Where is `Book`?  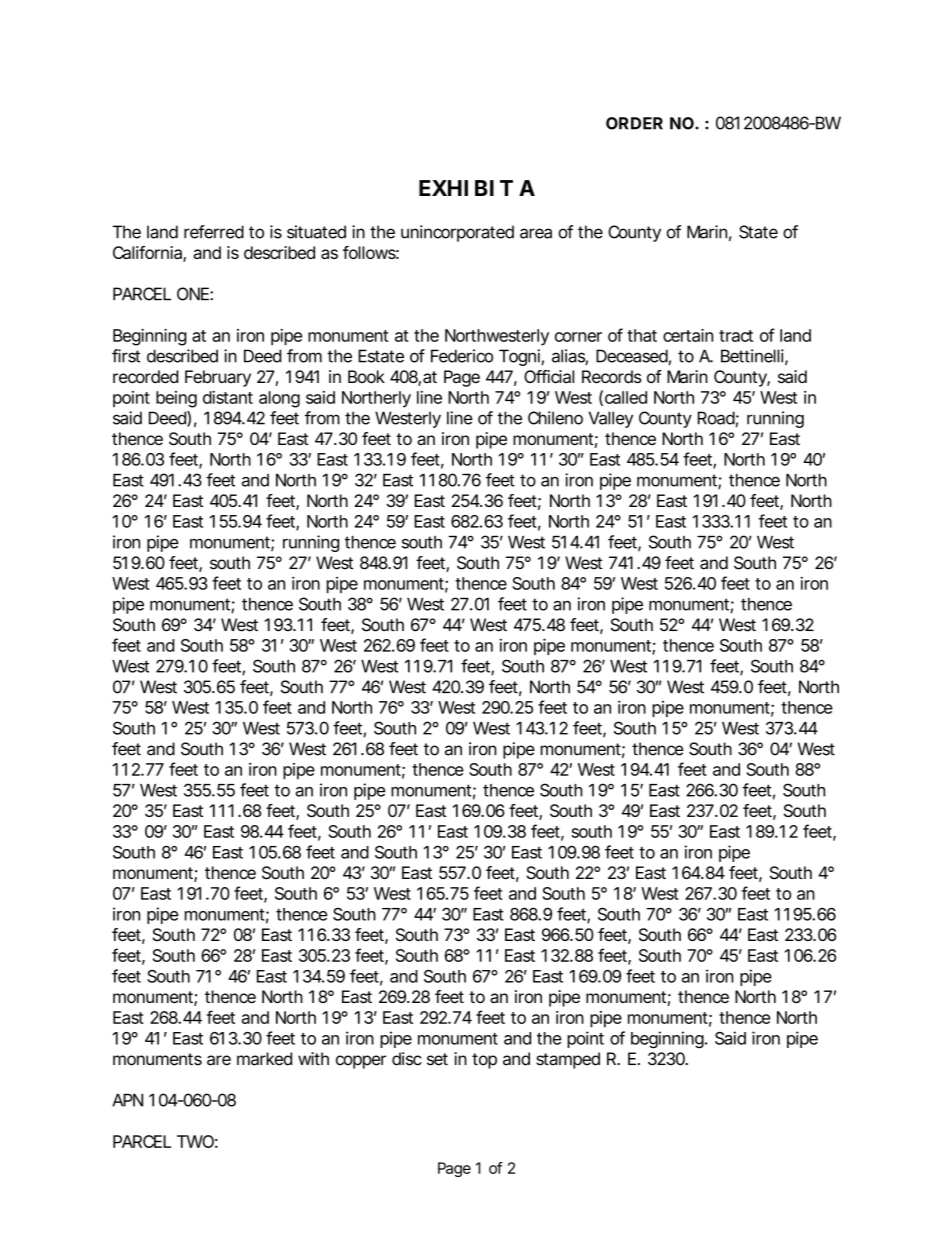
Book is located at coordinates (366, 376).
